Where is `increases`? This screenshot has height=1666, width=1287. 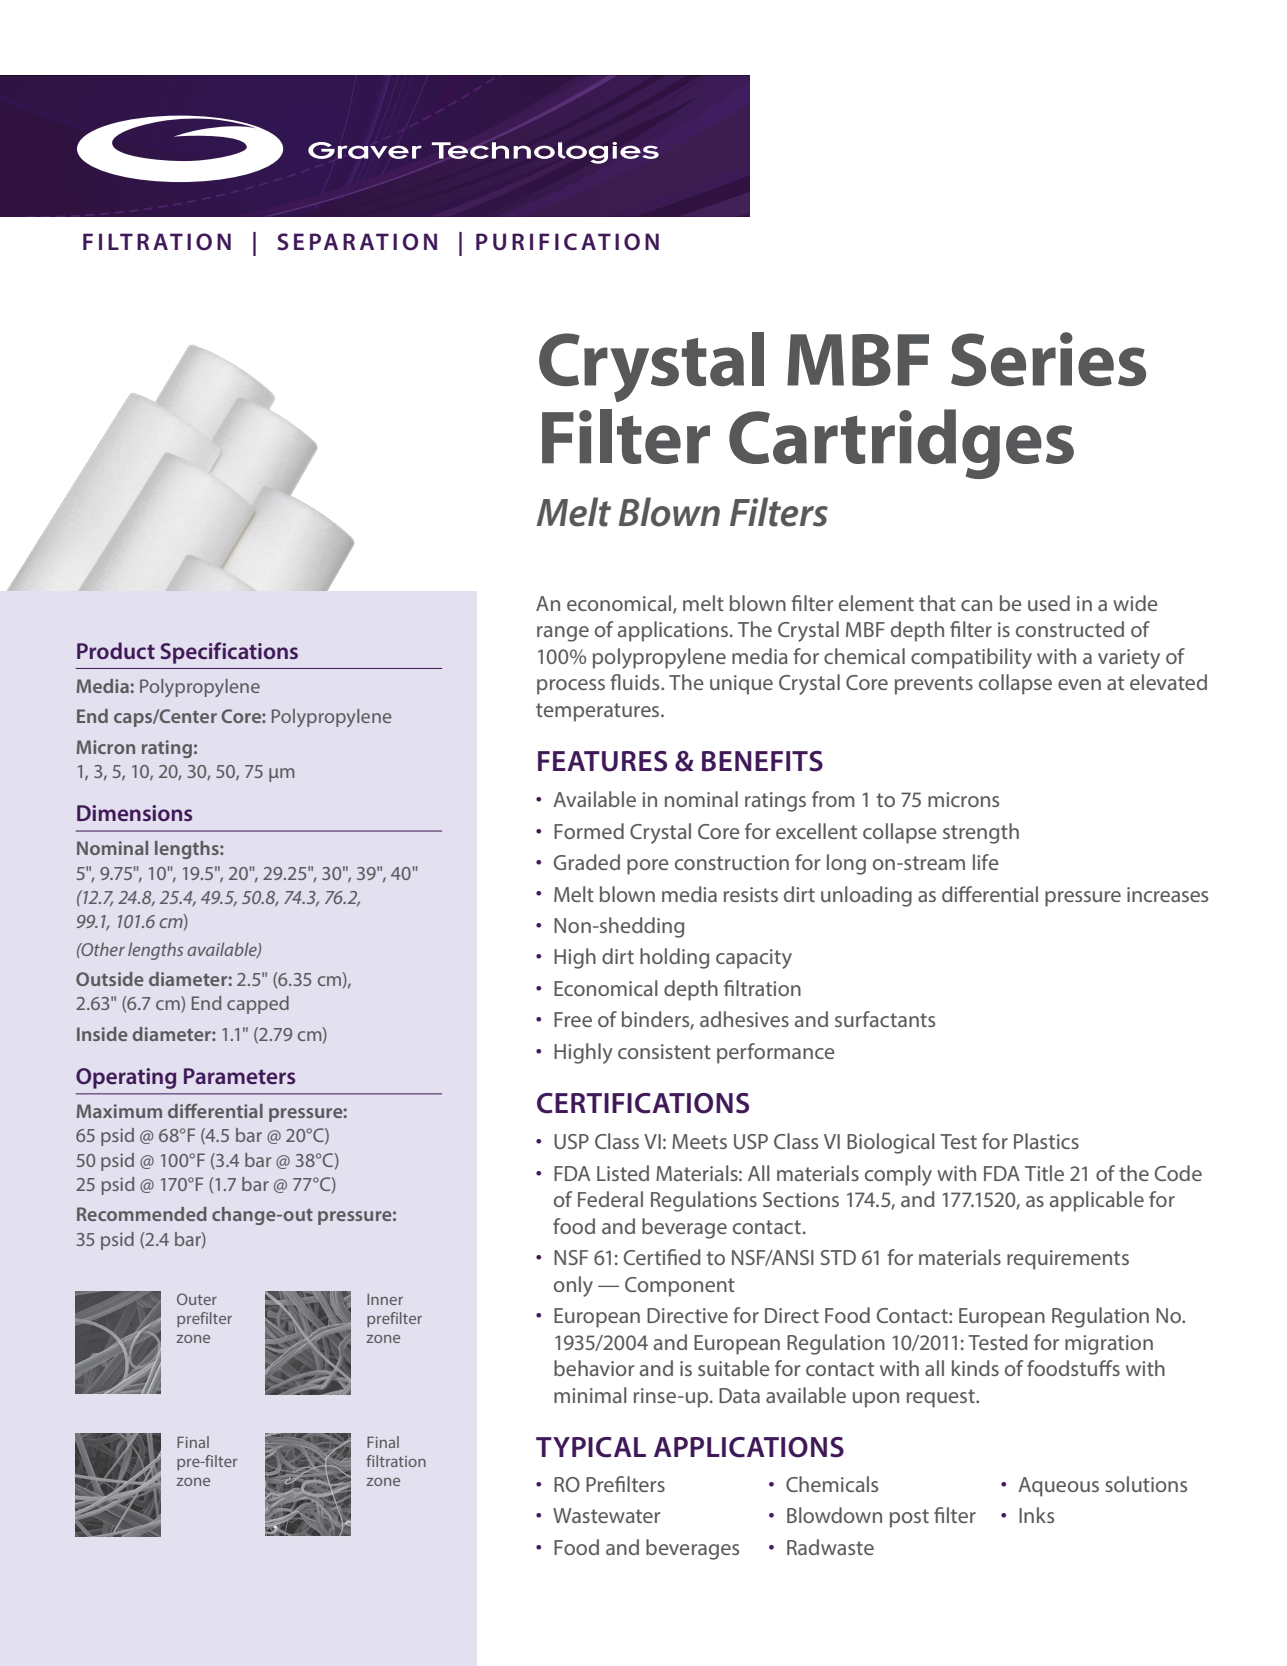 increases is located at coordinates (1167, 894).
